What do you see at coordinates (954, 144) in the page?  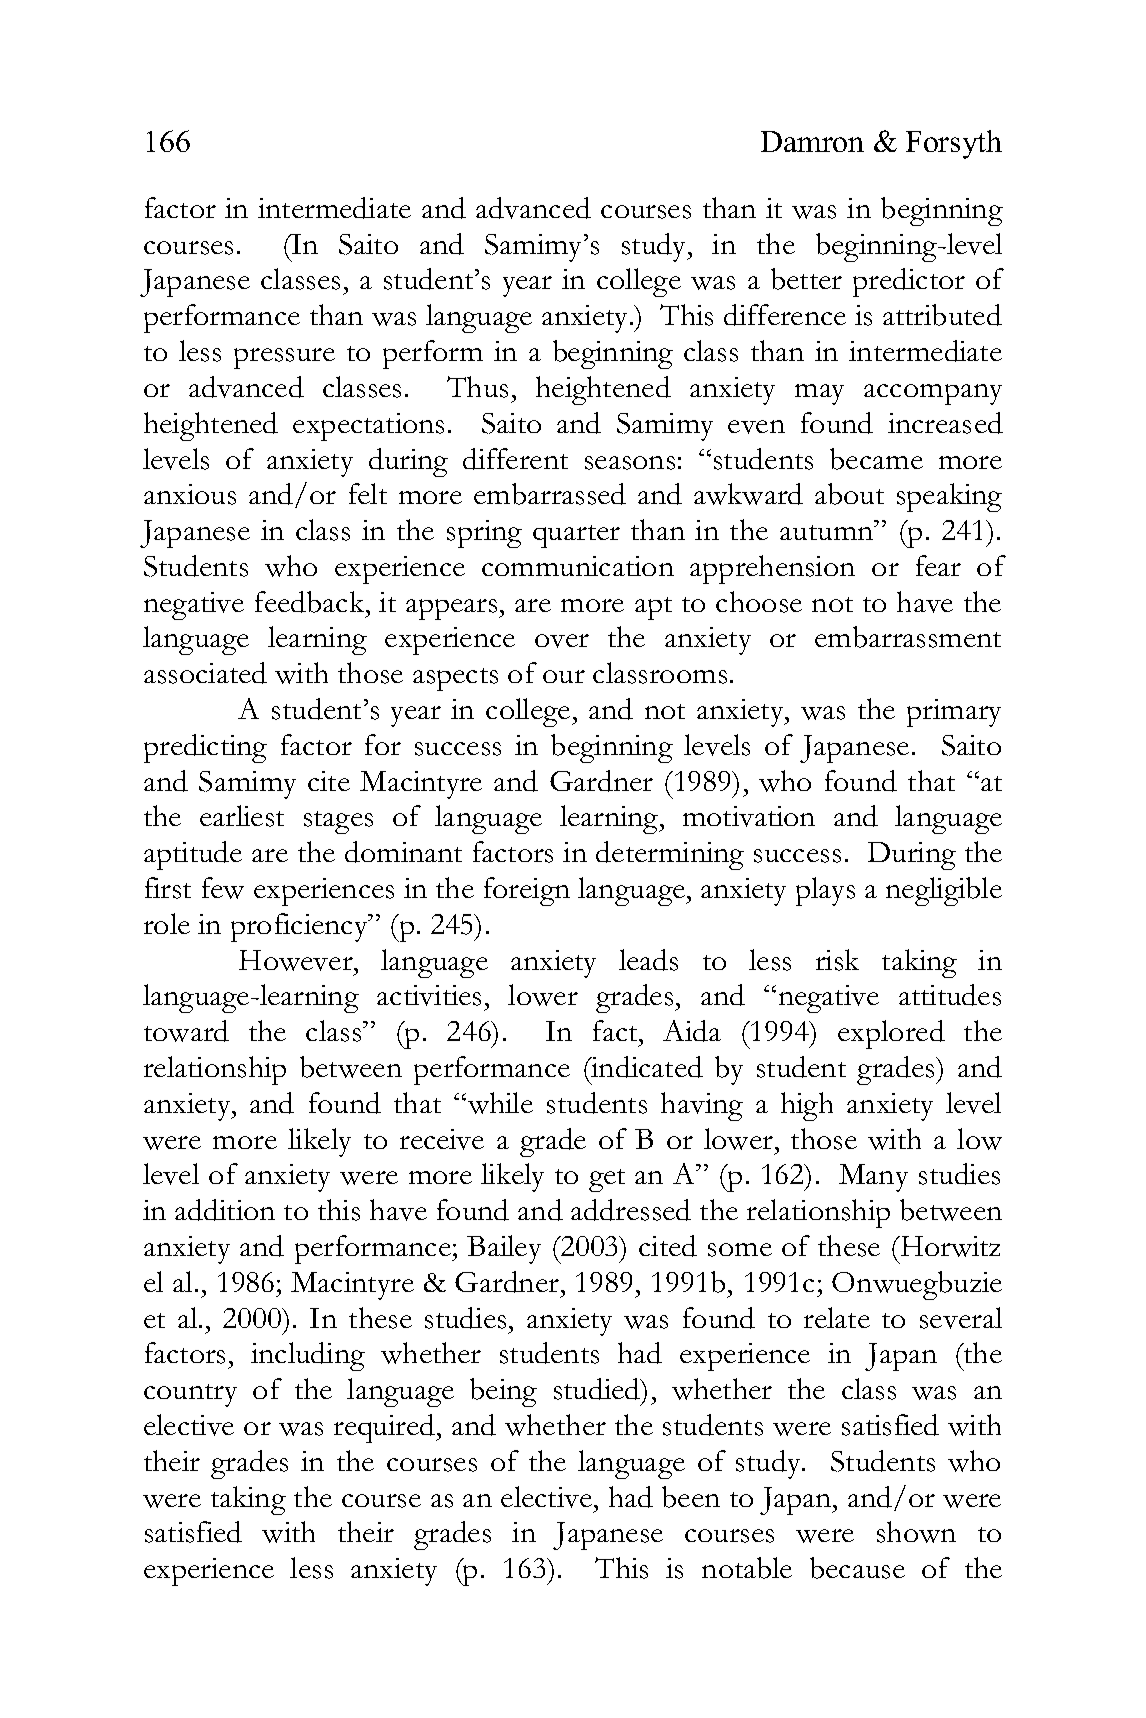 I see `Forsyth` at bounding box center [954, 144].
